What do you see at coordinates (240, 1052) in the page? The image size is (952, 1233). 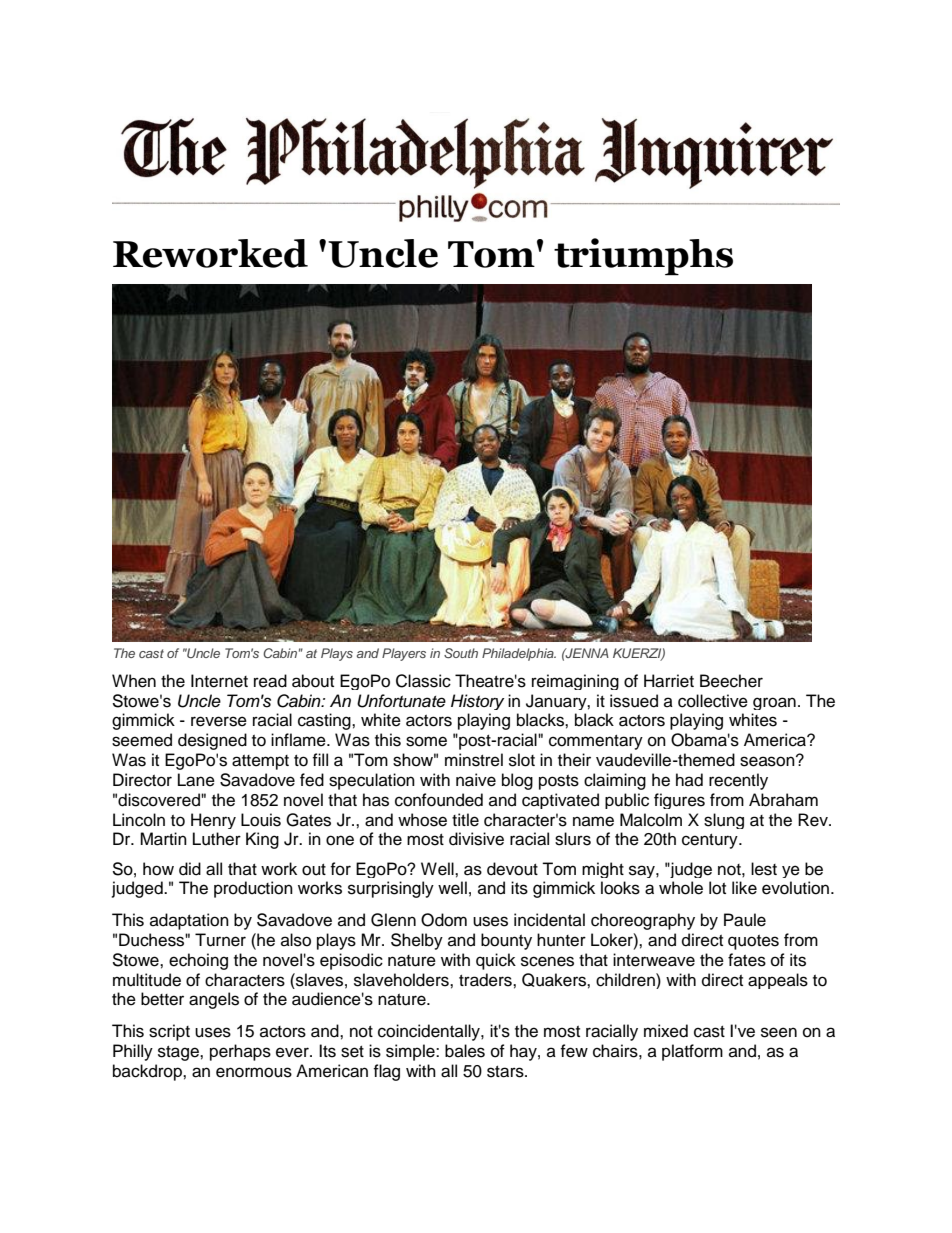 I see `perhaps` at bounding box center [240, 1052].
